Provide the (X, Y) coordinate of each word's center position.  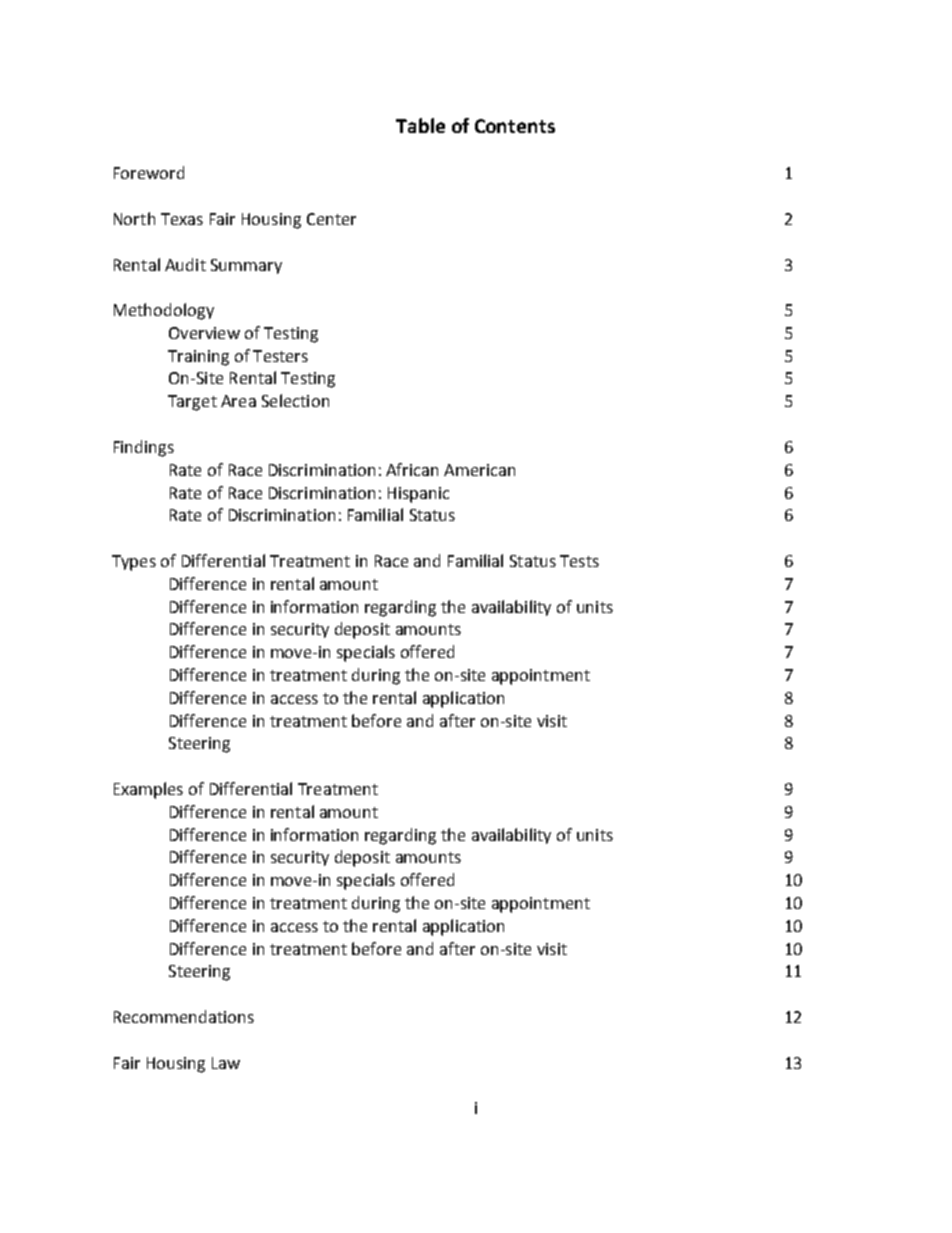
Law (226, 1063)
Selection (295, 400)
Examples (148, 790)
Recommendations (184, 1016)
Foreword (149, 172)
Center (331, 219)
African (412, 469)
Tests (579, 561)
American (479, 470)
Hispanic (418, 495)
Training (198, 358)
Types (134, 563)
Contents (515, 126)
